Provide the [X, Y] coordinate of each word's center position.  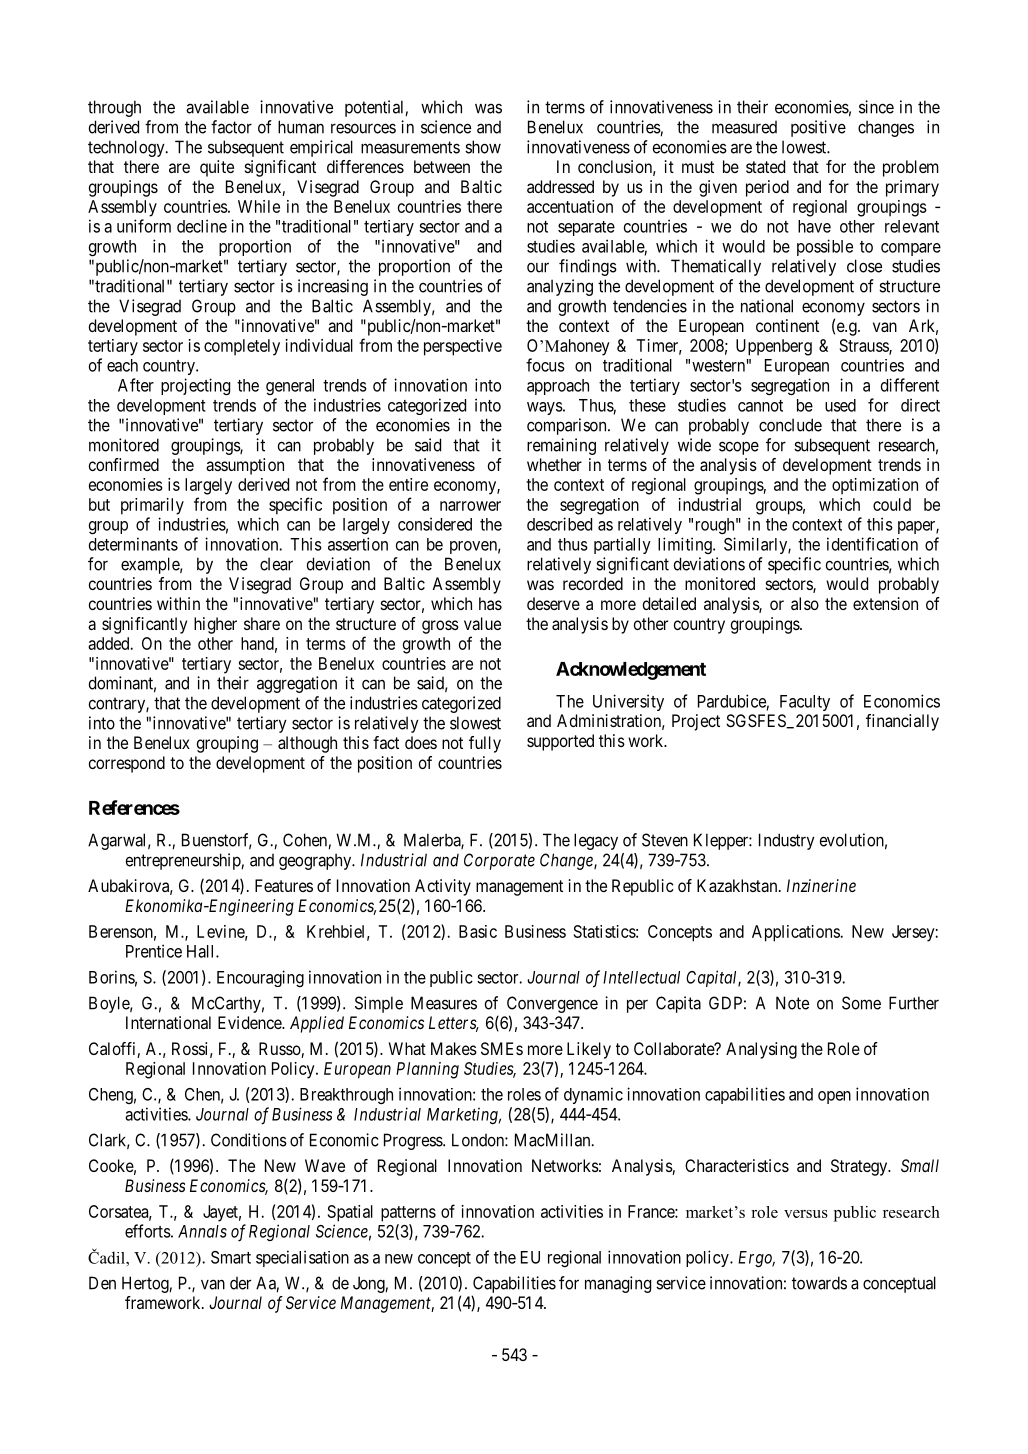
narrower [470, 506]
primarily [152, 506]
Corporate [499, 861]
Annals [202, 1231]
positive [818, 128]
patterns [408, 1214]
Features [284, 885]
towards [819, 1283]
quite [217, 168]
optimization [875, 486]
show [483, 147]
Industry [787, 841]
